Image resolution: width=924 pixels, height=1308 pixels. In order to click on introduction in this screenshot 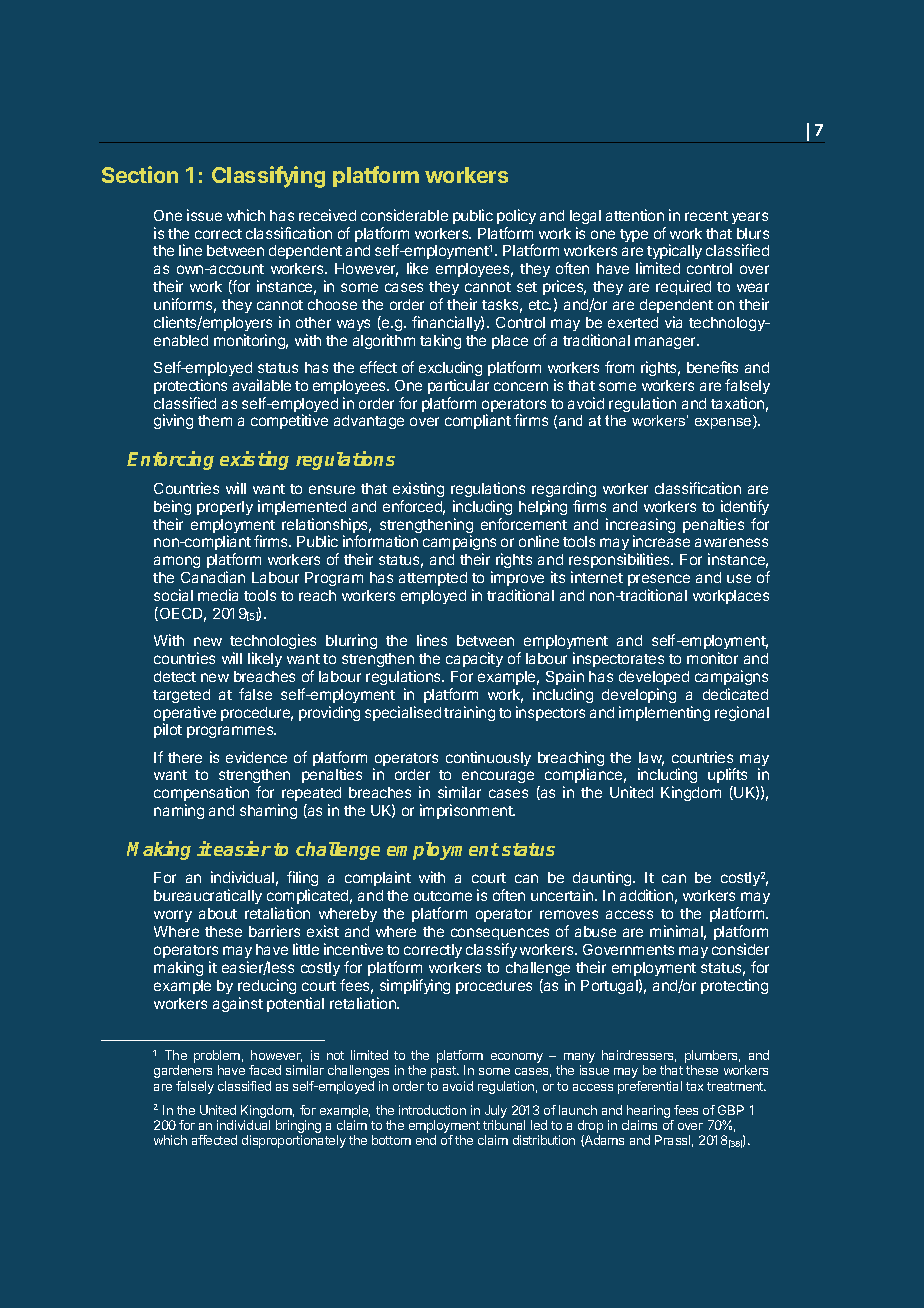, I will do `click(432, 1110)`.
